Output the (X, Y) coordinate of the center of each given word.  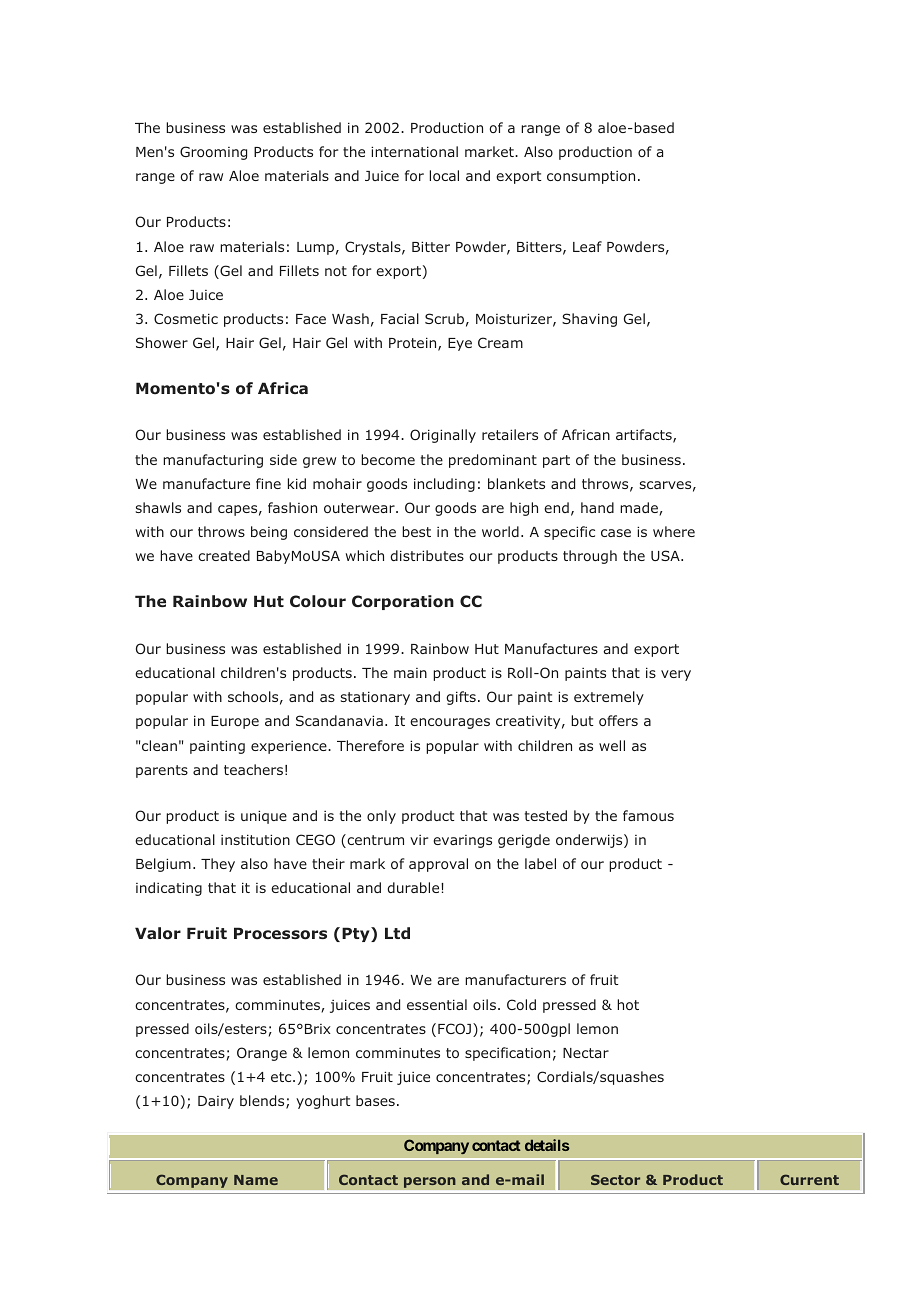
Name (256, 1180)
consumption (591, 177)
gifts (461, 698)
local (444, 175)
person (430, 1182)
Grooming (213, 153)
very (676, 675)
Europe (235, 722)
